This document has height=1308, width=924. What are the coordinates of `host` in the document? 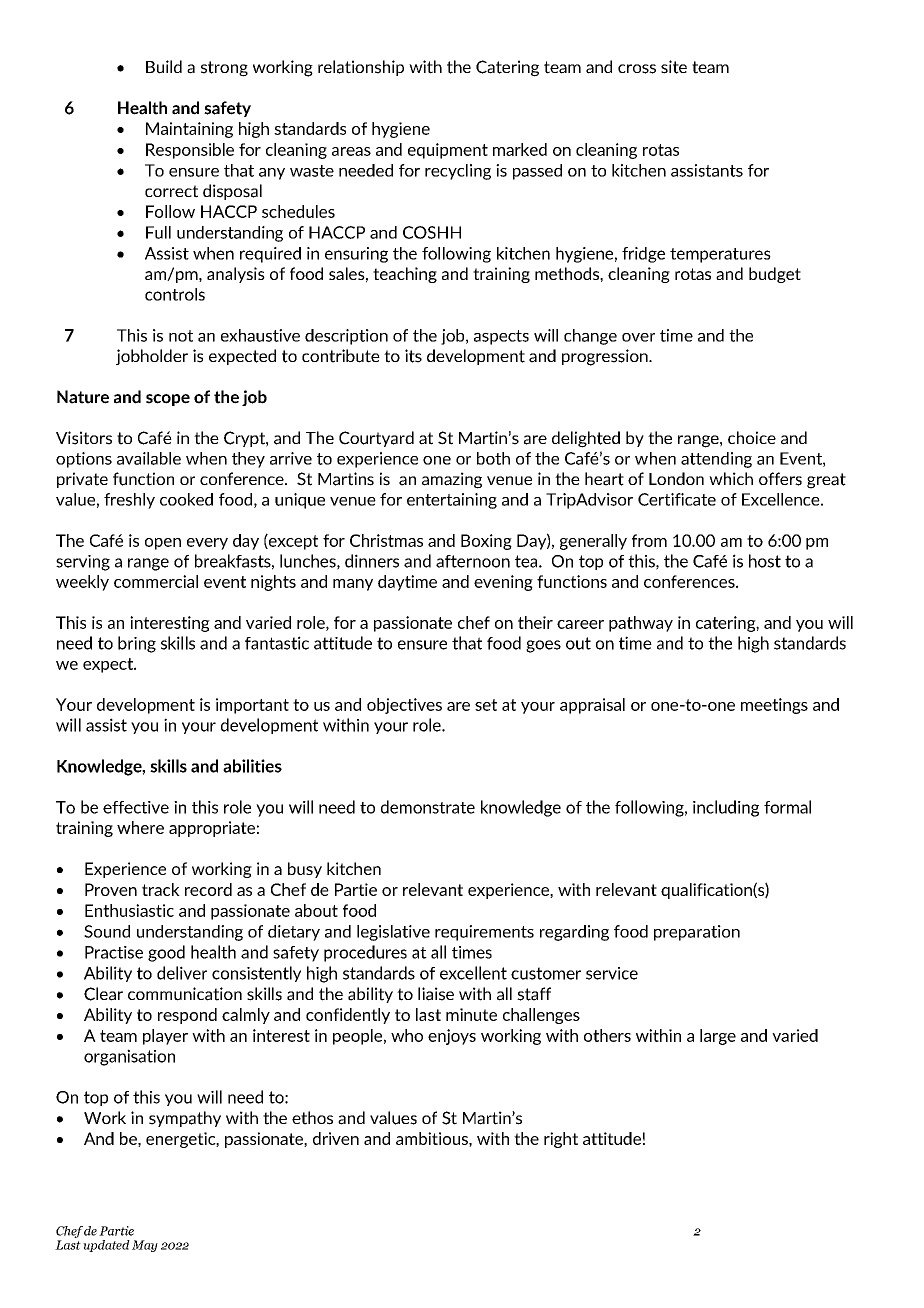 It's located at (765, 561).
